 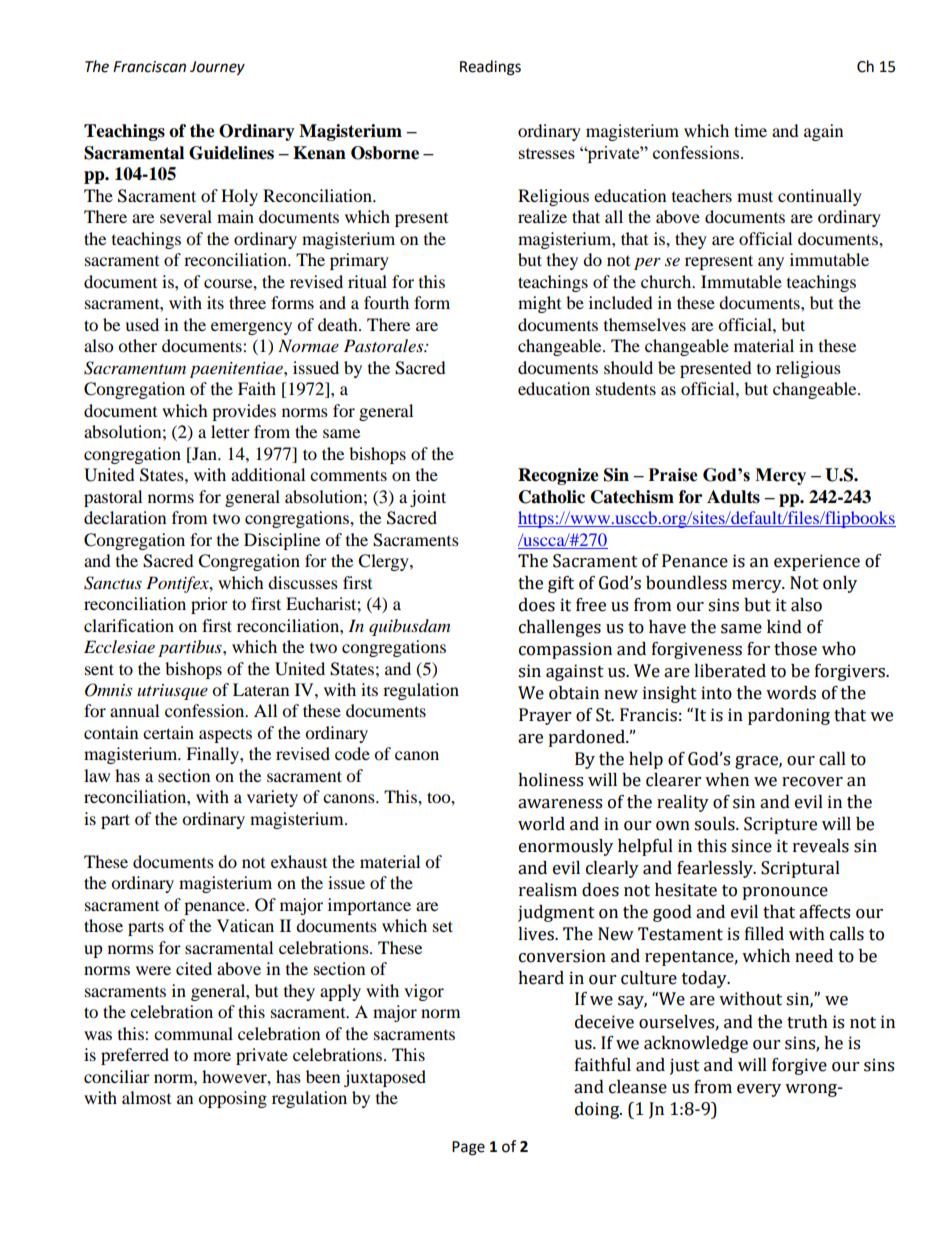 What do you see at coordinates (560, 628) in the screenshot?
I see `challenges` at bounding box center [560, 628].
